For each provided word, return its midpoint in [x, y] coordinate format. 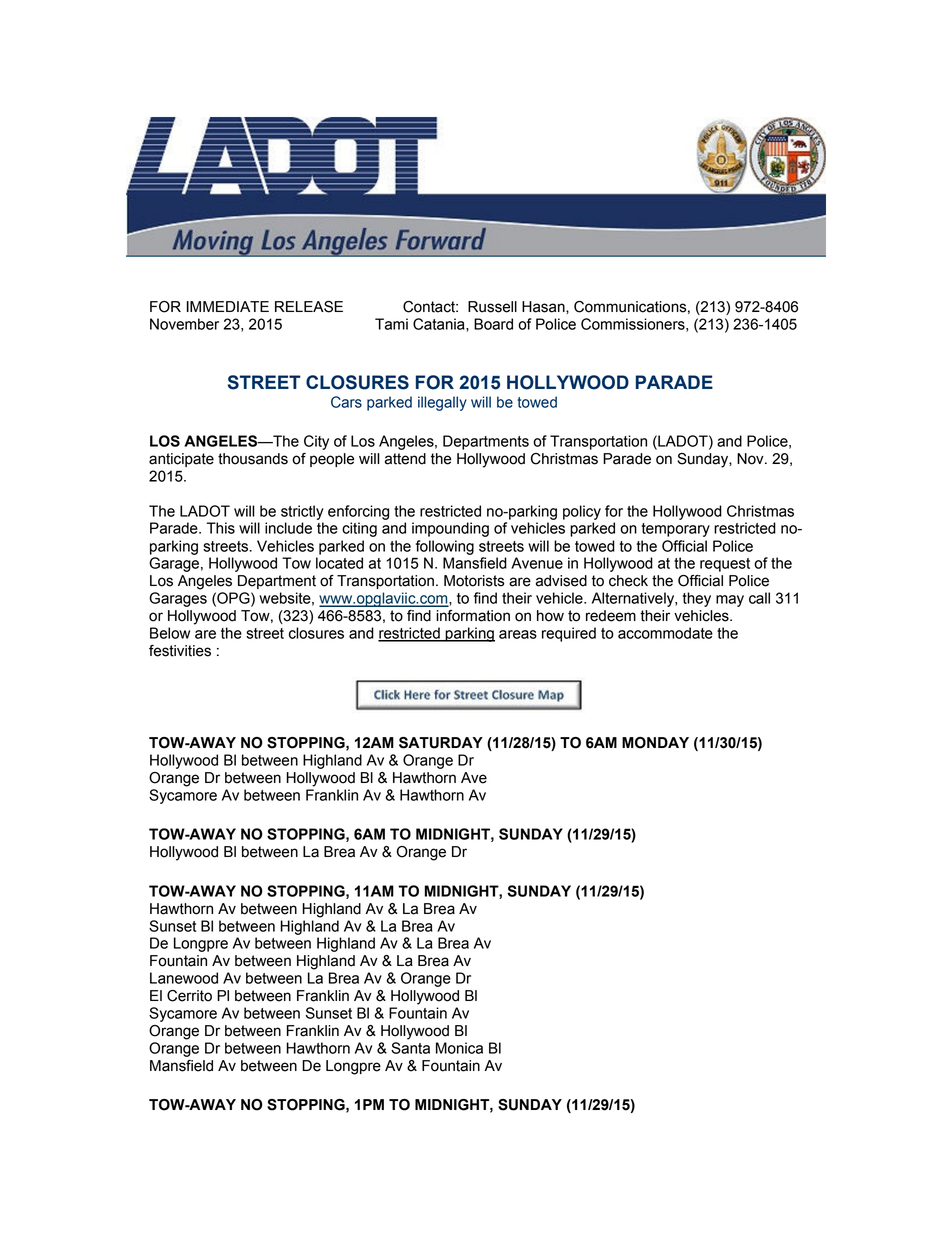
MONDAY [655, 743]
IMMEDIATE [228, 306]
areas [518, 634]
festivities [180, 651]
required [569, 634]
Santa [410, 1048]
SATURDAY [441, 743]
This [221, 528]
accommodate [665, 633]
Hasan [544, 307]
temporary [676, 530]
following [445, 547]
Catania [440, 325]
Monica [459, 1048]
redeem [611, 616]
